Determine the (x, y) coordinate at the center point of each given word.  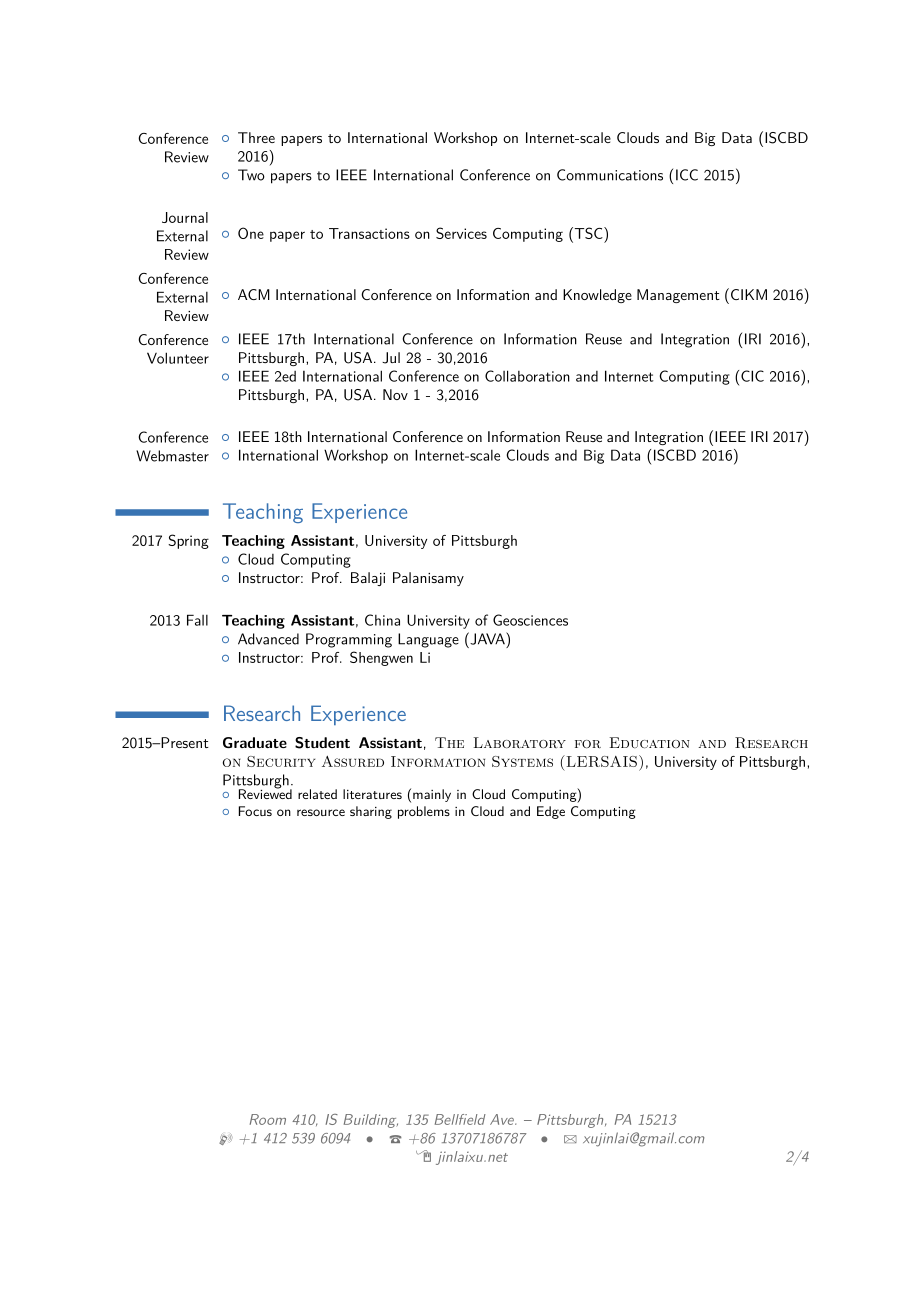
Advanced (268, 639)
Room (268, 1119)
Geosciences (530, 620)
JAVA (487, 638)
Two (251, 175)
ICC (687, 175)
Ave (503, 1119)
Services (461, 233)
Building (371, 1121)
